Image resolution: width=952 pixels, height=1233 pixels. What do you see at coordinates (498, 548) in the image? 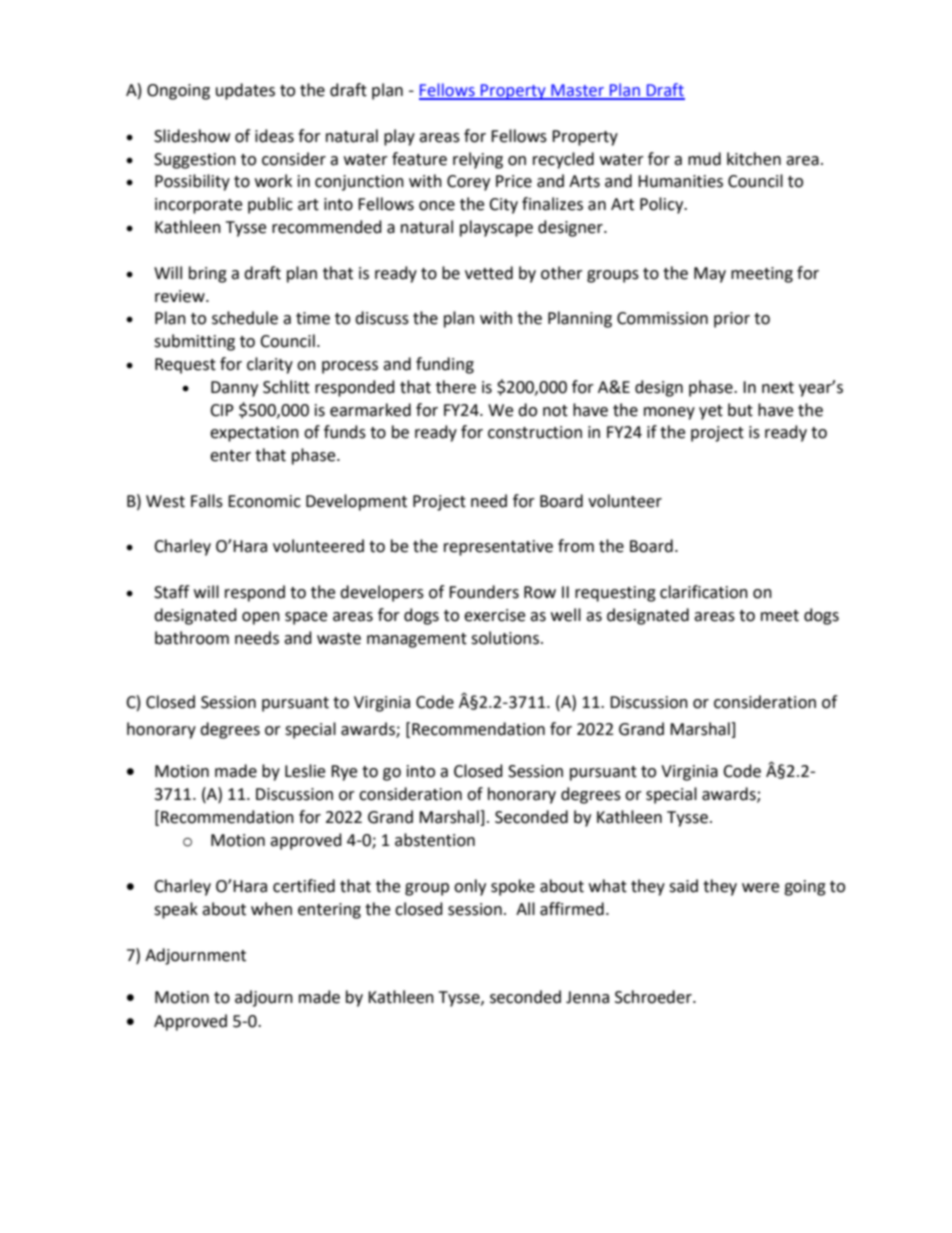
I see `representative` at bounding box center [498, 548].
